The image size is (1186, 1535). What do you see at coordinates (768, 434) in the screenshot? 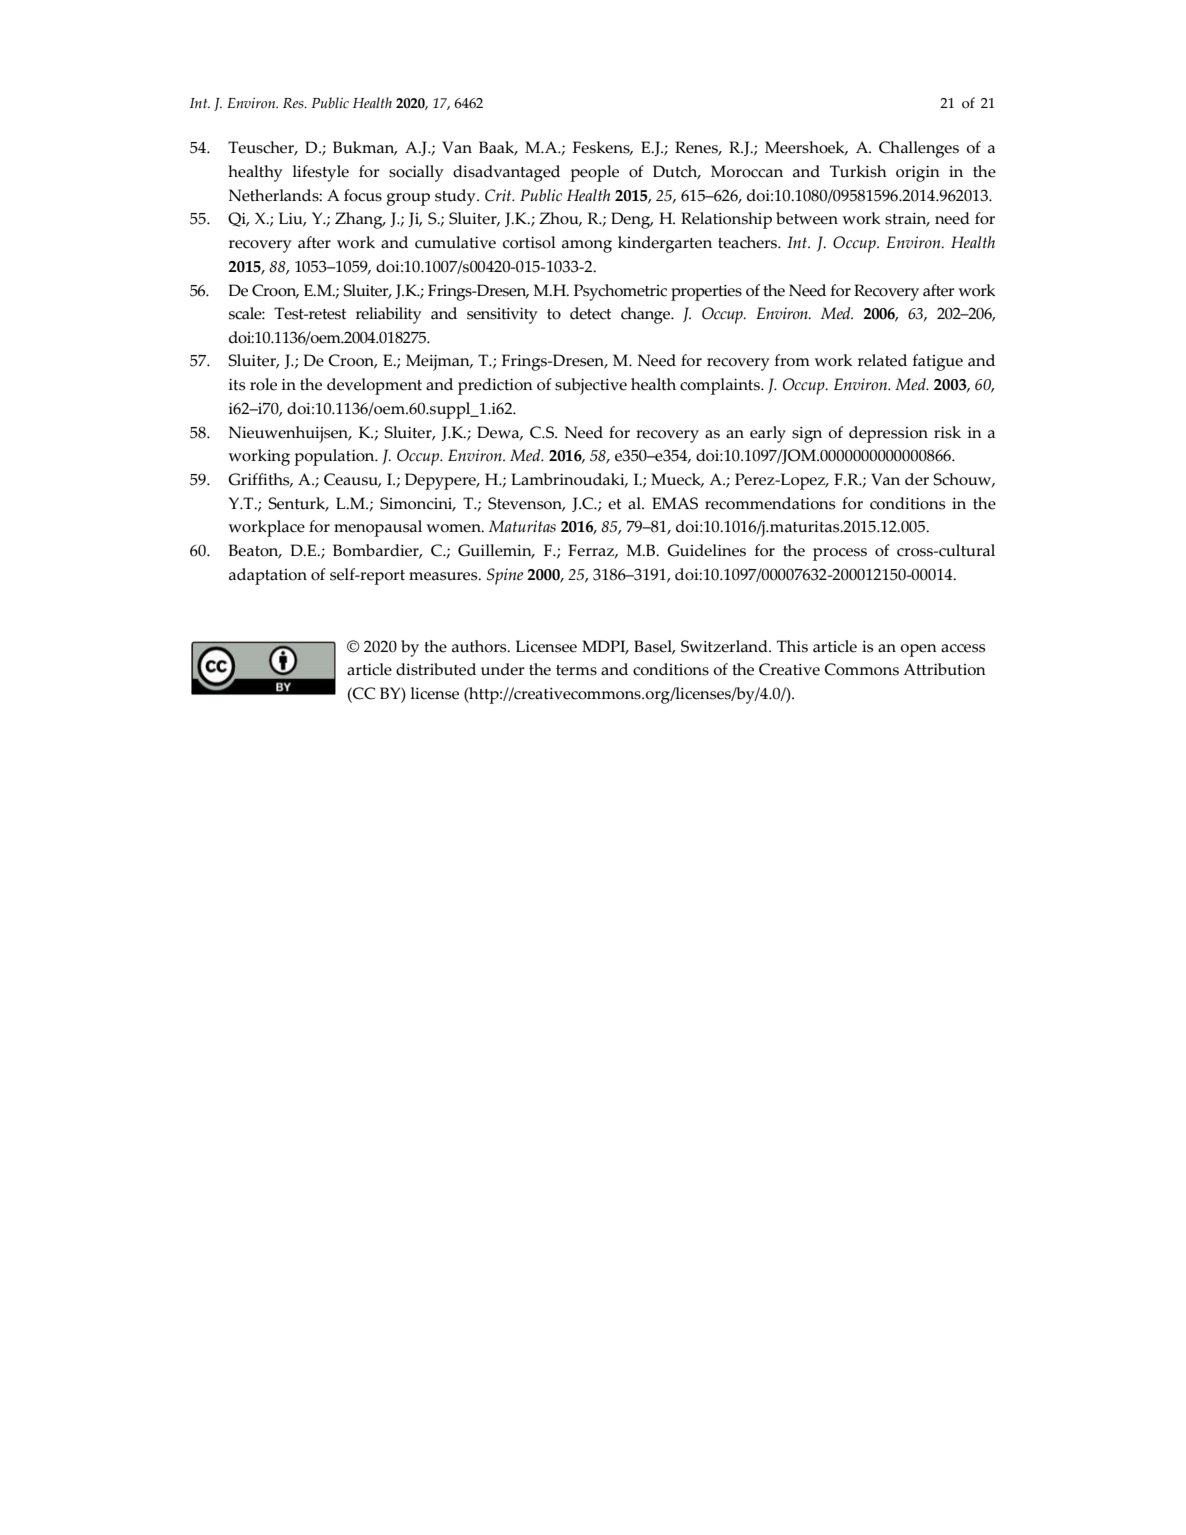
I see `early` at bounding box center [768, 434].
